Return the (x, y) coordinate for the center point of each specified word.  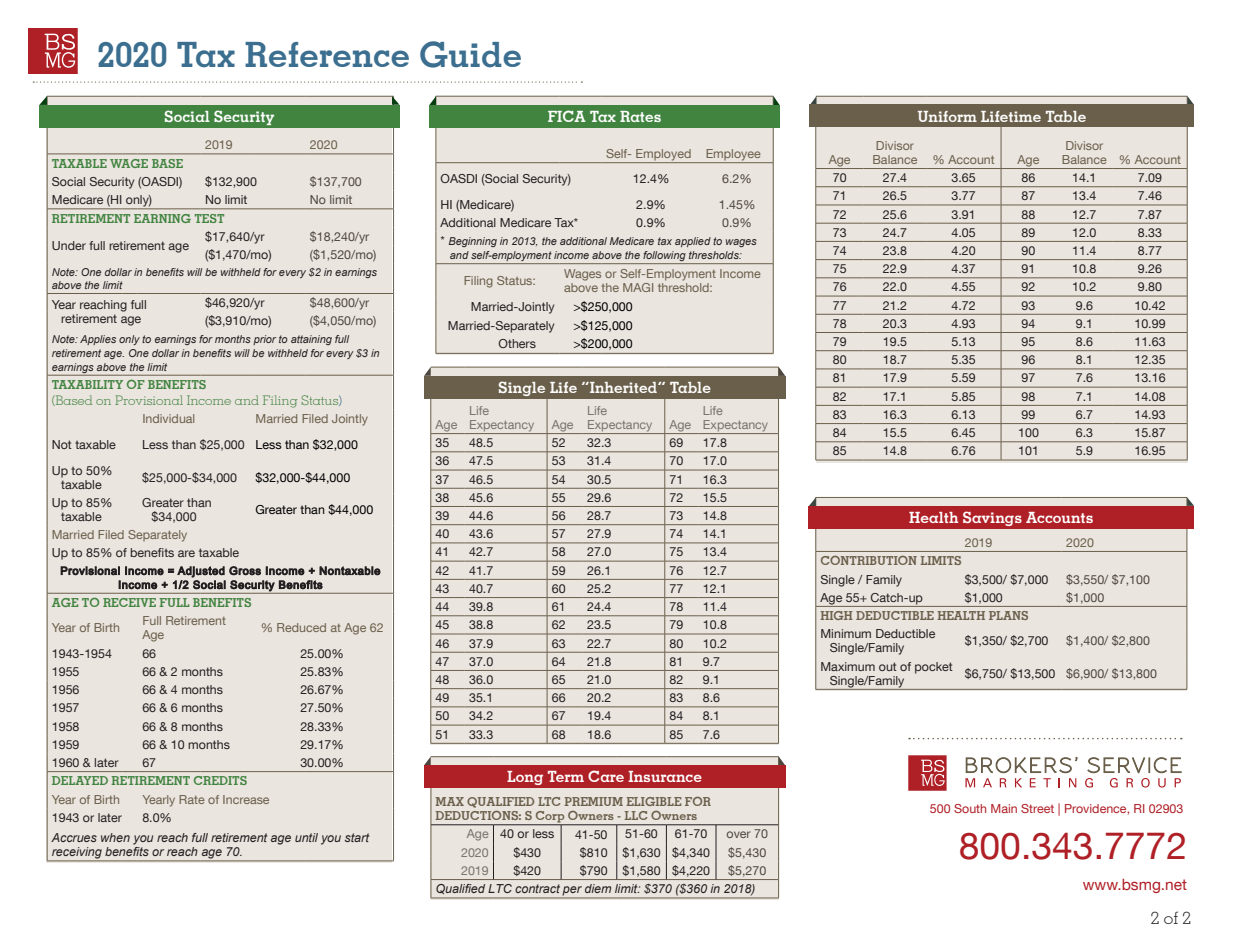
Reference (327, 54)
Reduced (301, 627)
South (970, 808)
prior (264, 340)
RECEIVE (129, 602)
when (115, 837)
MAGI (638, 287)
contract (537, 888)
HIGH (836, 615)
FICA (567, 116)
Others (517, 343)
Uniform (947, 116)
